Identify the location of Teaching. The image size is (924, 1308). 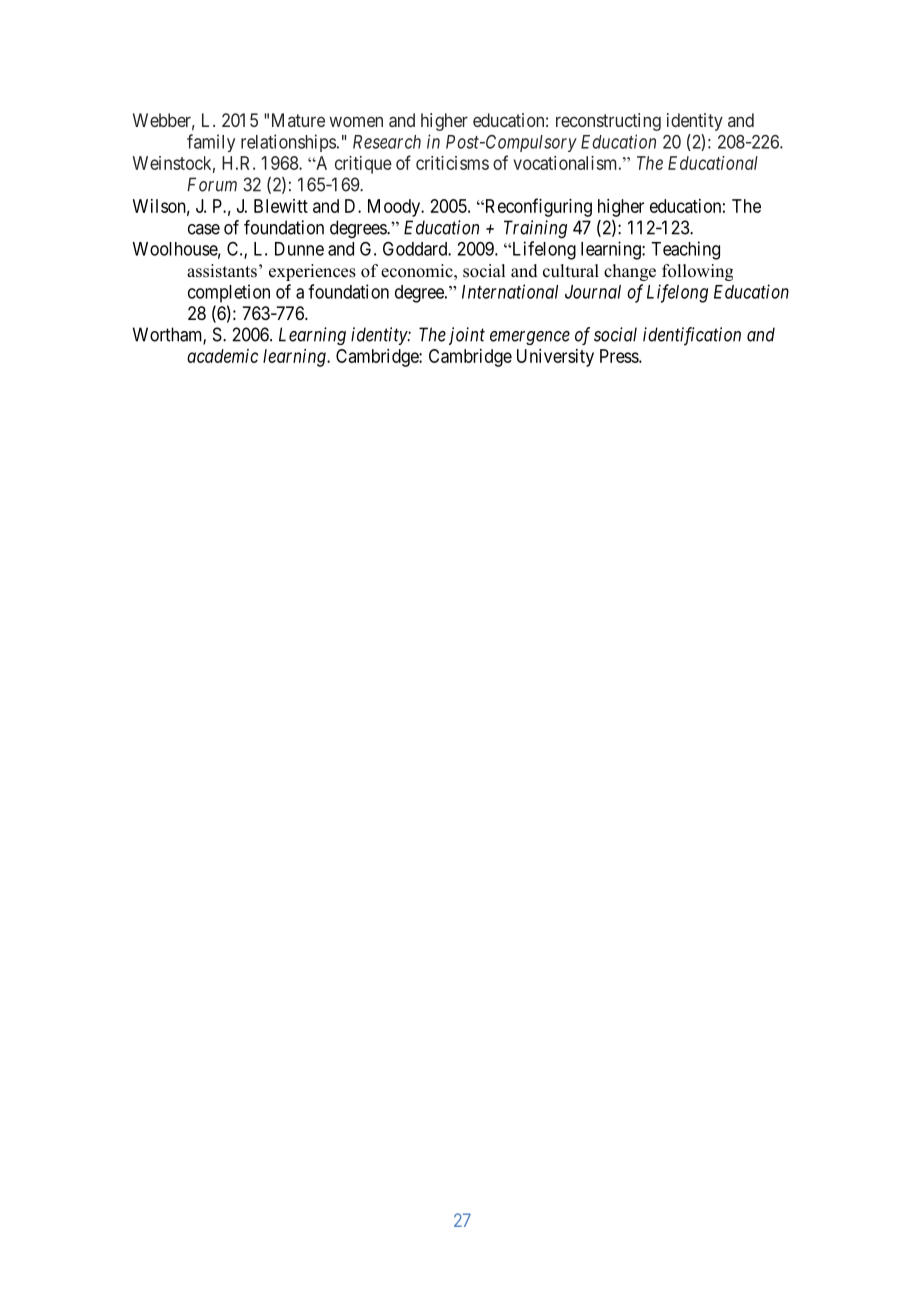
(685, 250).
